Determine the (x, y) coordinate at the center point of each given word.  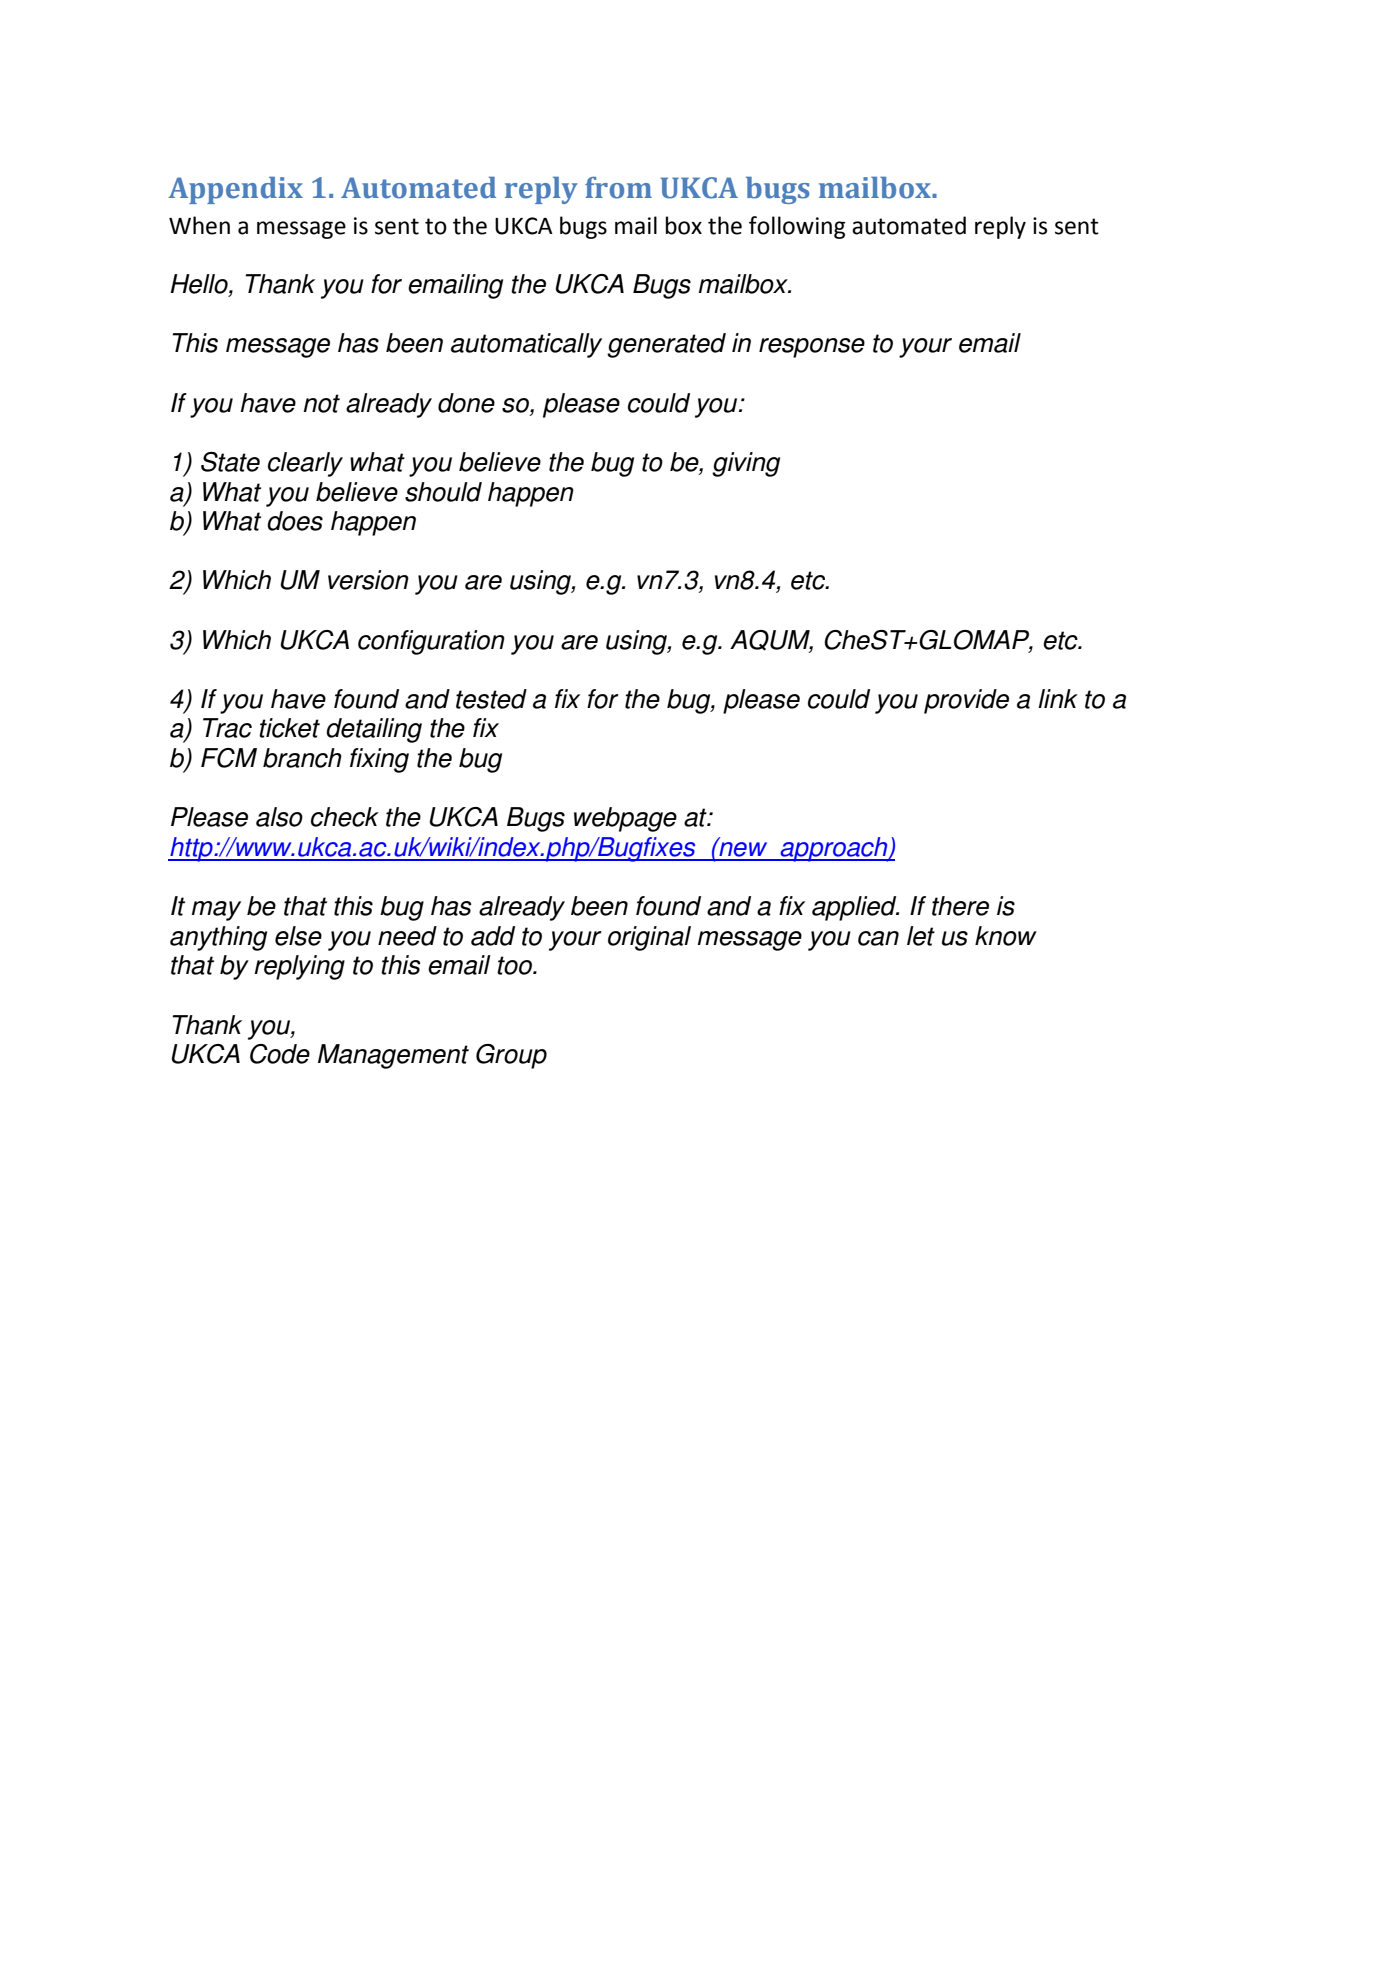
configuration (431, 642)
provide (966, 701)
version (368, 580)
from (618, 188)
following (797, 227)
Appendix (235, 190)
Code (280, 1054)
